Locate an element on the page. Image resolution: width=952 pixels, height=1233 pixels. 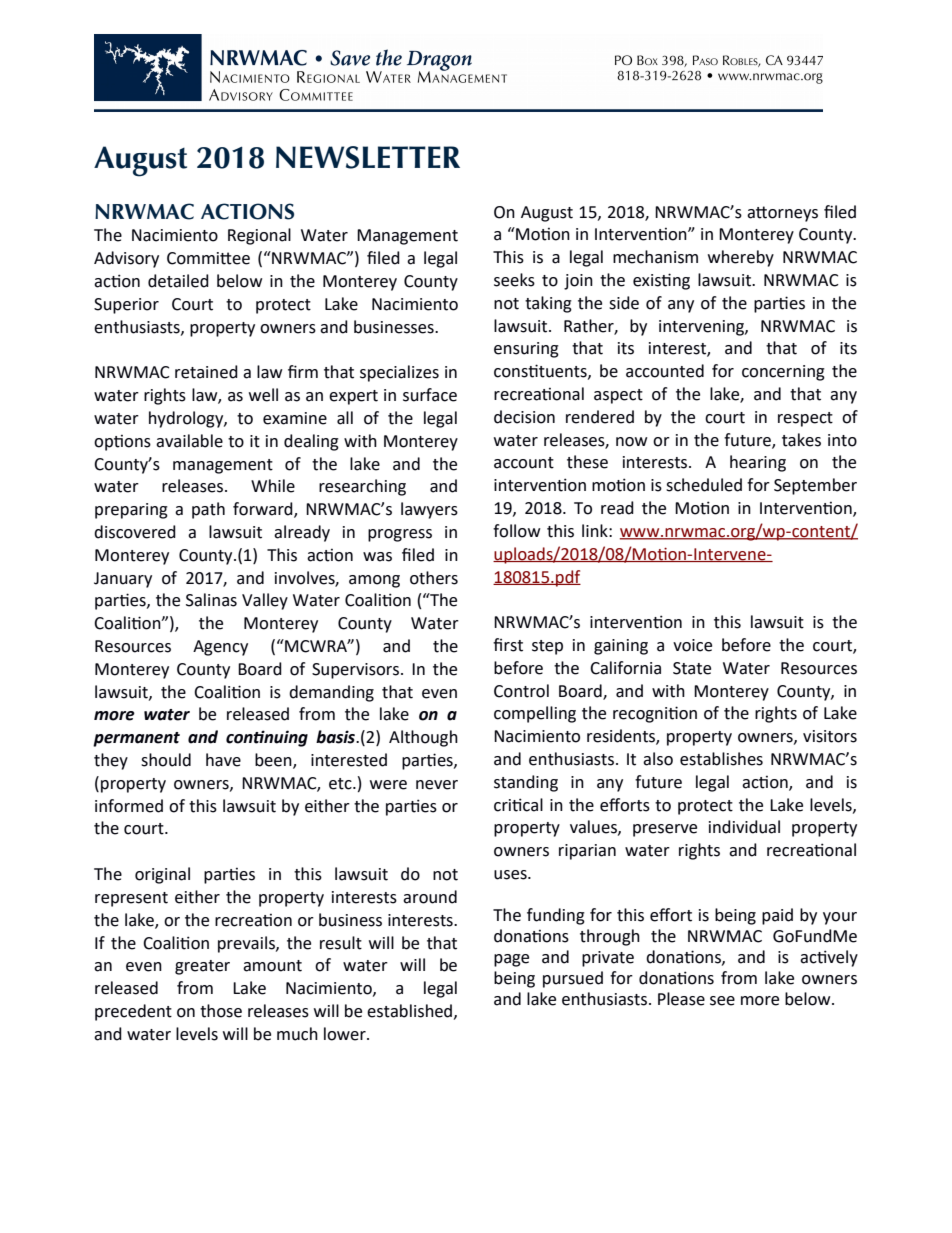
uses is located at coordinates (511, 875).
